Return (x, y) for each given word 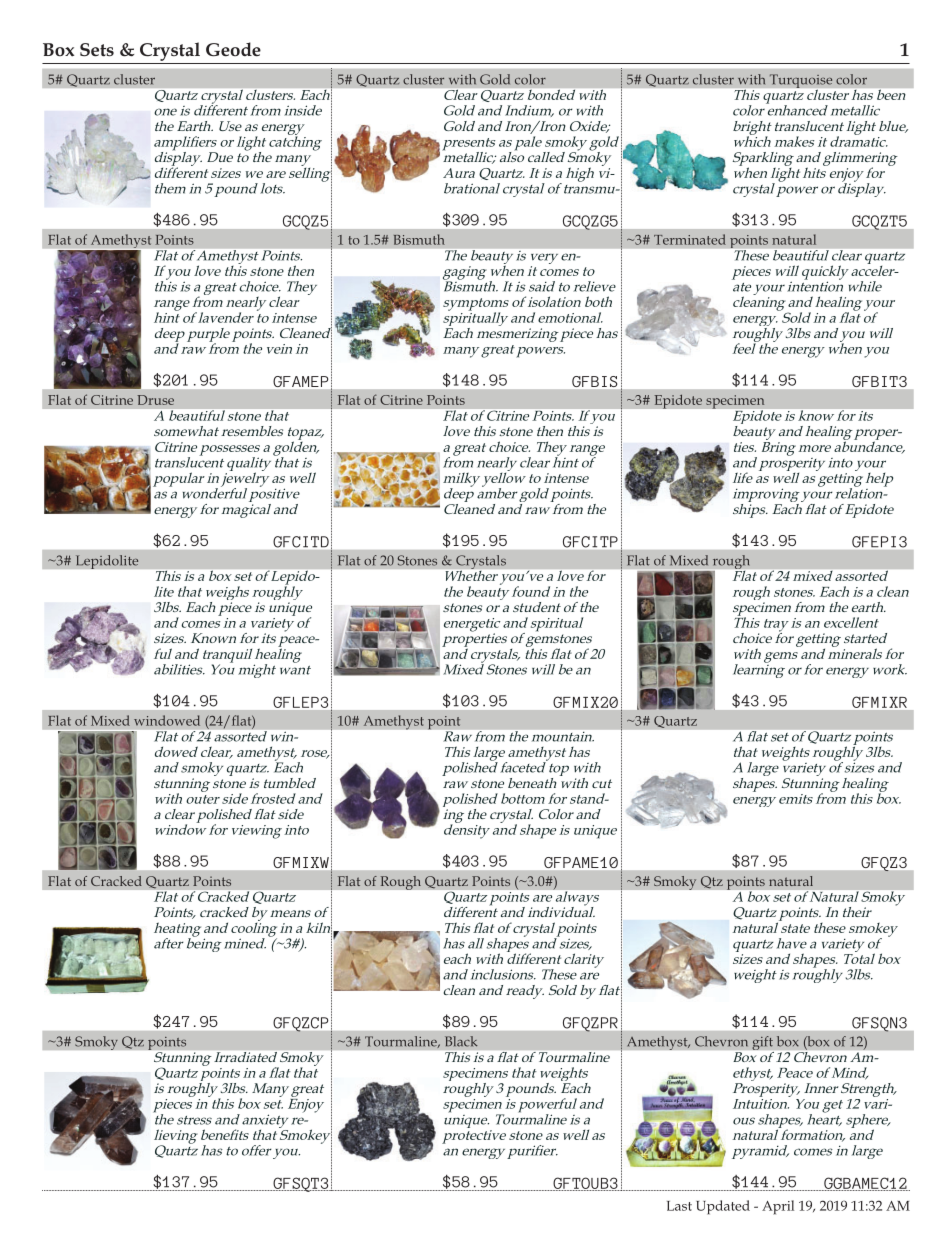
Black (461, 1041)
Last (679, 1206)
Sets (97, 50)
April (778, 1207)
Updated (723, 1207)
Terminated (690, 239)
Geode (233, 49)
